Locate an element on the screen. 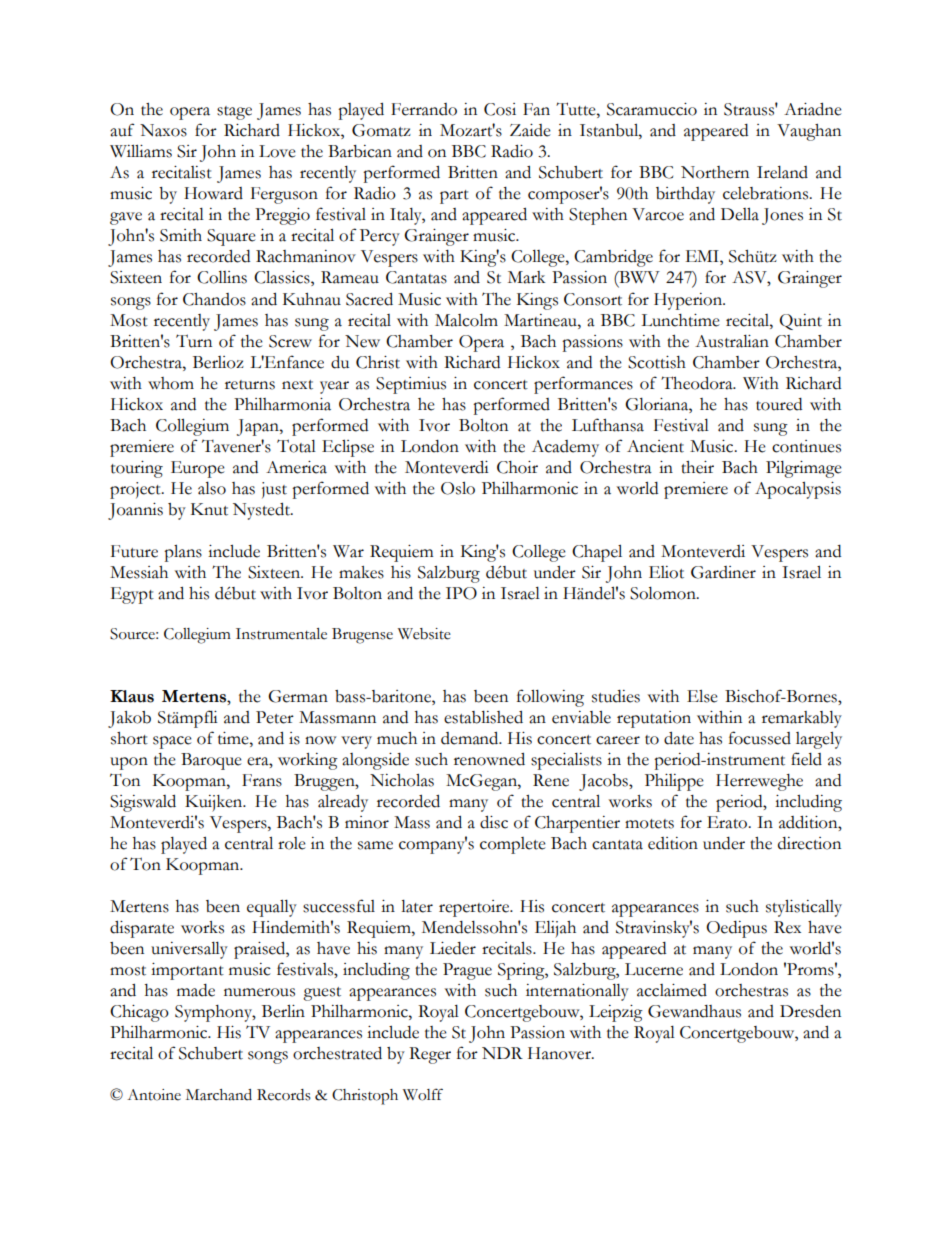  Gardiner is located at coordinates (723, 572).
